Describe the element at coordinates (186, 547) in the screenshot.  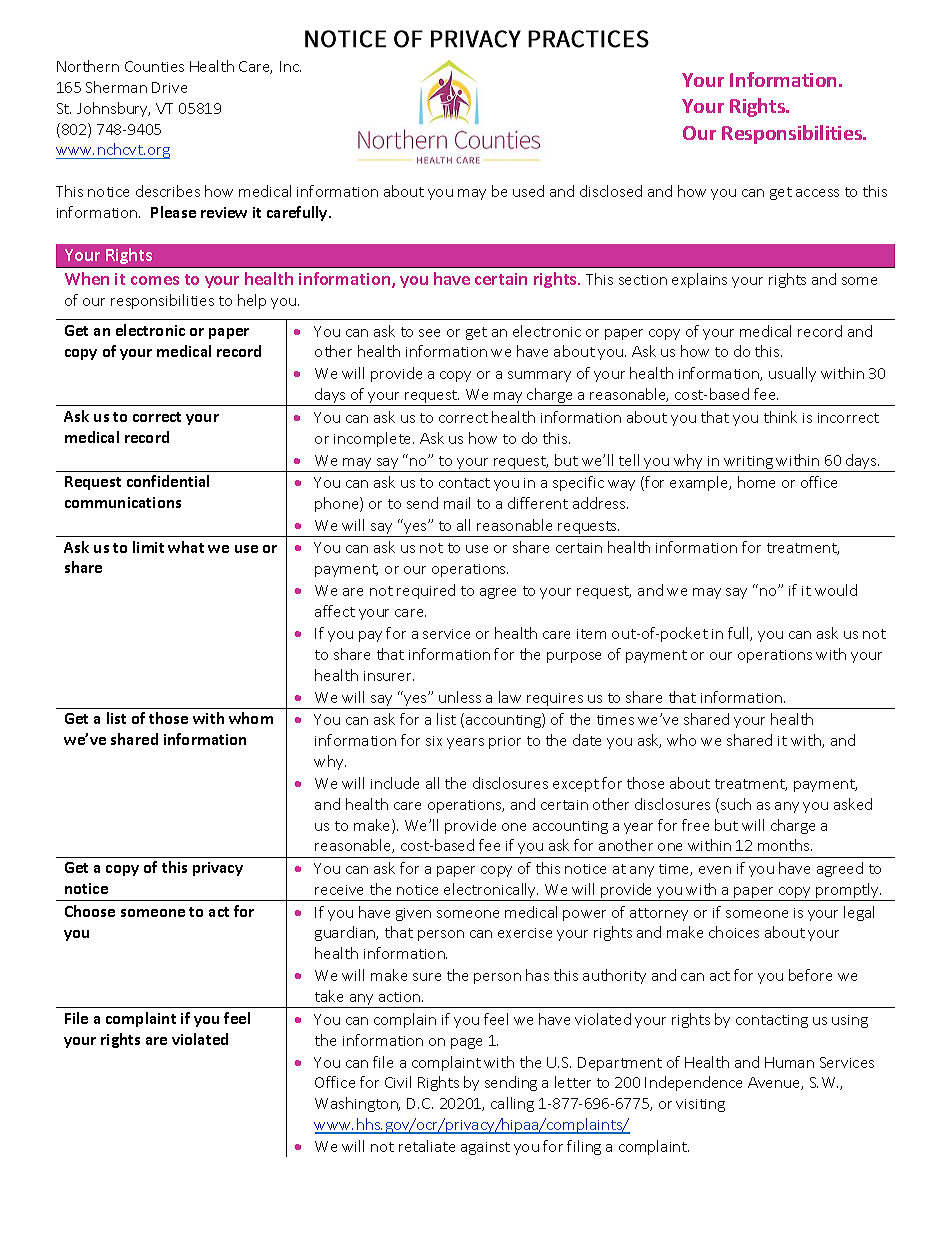
I see `what` at that location.
